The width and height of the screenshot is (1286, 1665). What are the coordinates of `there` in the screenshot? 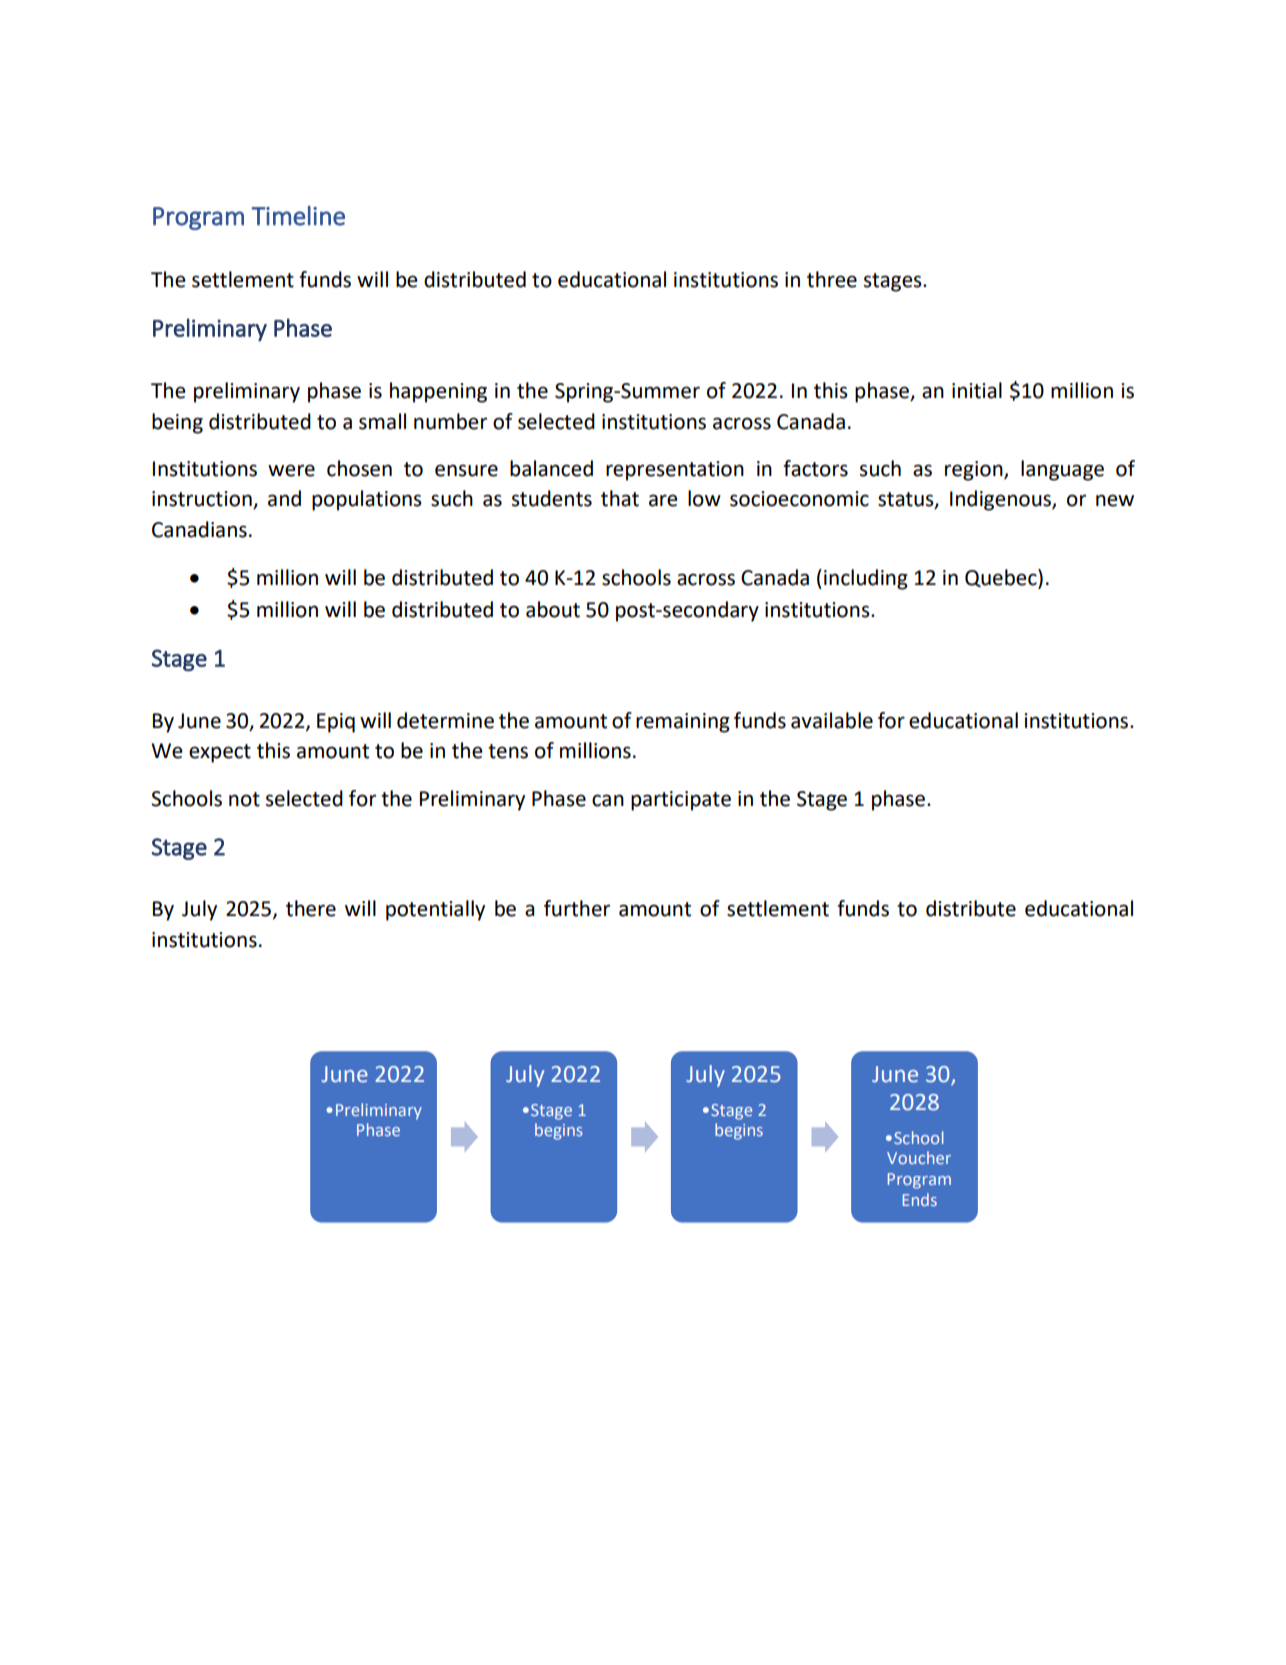 It's located at (311, 908).
